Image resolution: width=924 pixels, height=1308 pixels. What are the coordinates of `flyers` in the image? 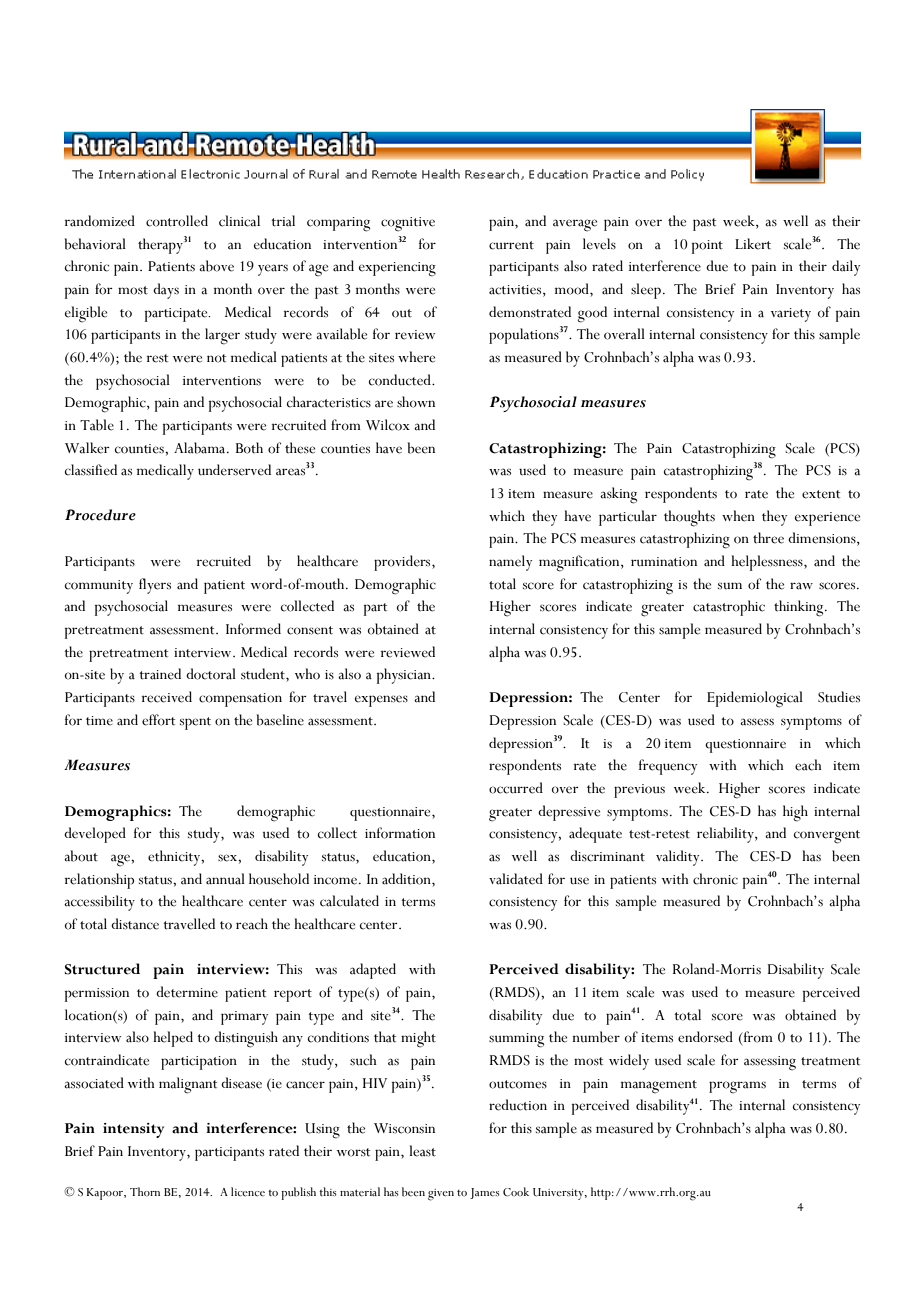 It's located at (155, 586).
